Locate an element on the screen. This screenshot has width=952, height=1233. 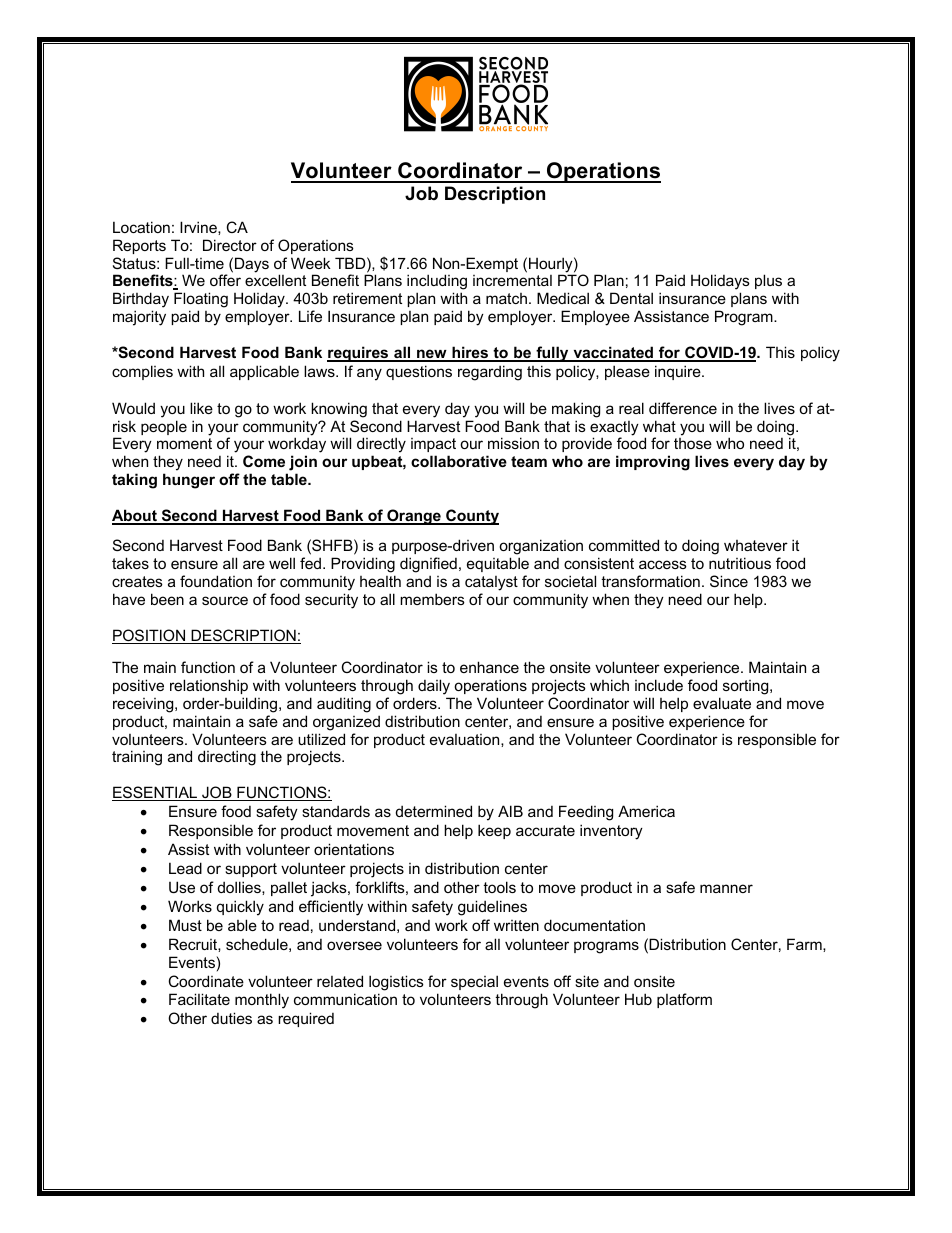
Facilitate is located at coordinates (199, 999).
